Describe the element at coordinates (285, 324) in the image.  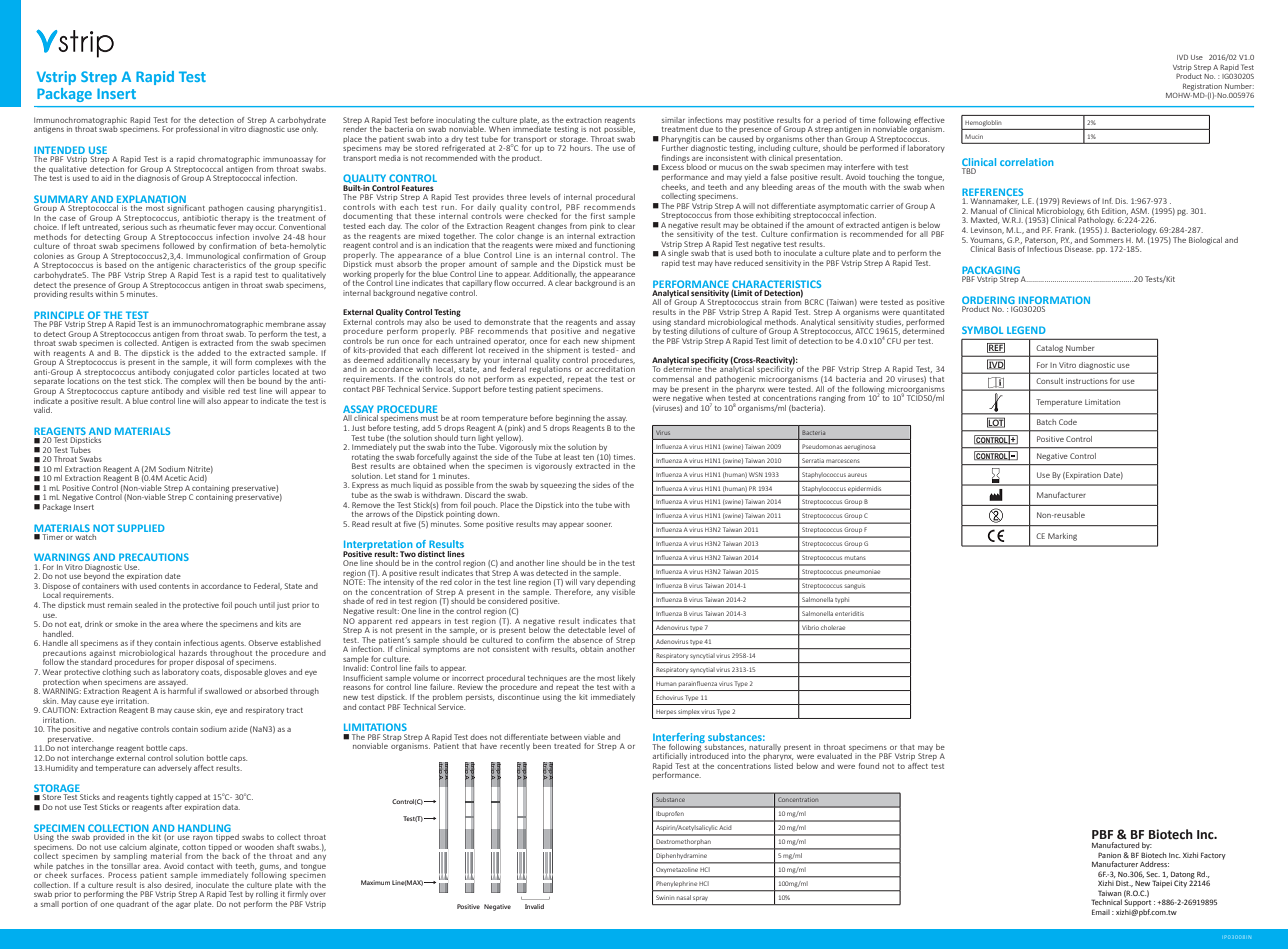
I see `membrane` at that location.
